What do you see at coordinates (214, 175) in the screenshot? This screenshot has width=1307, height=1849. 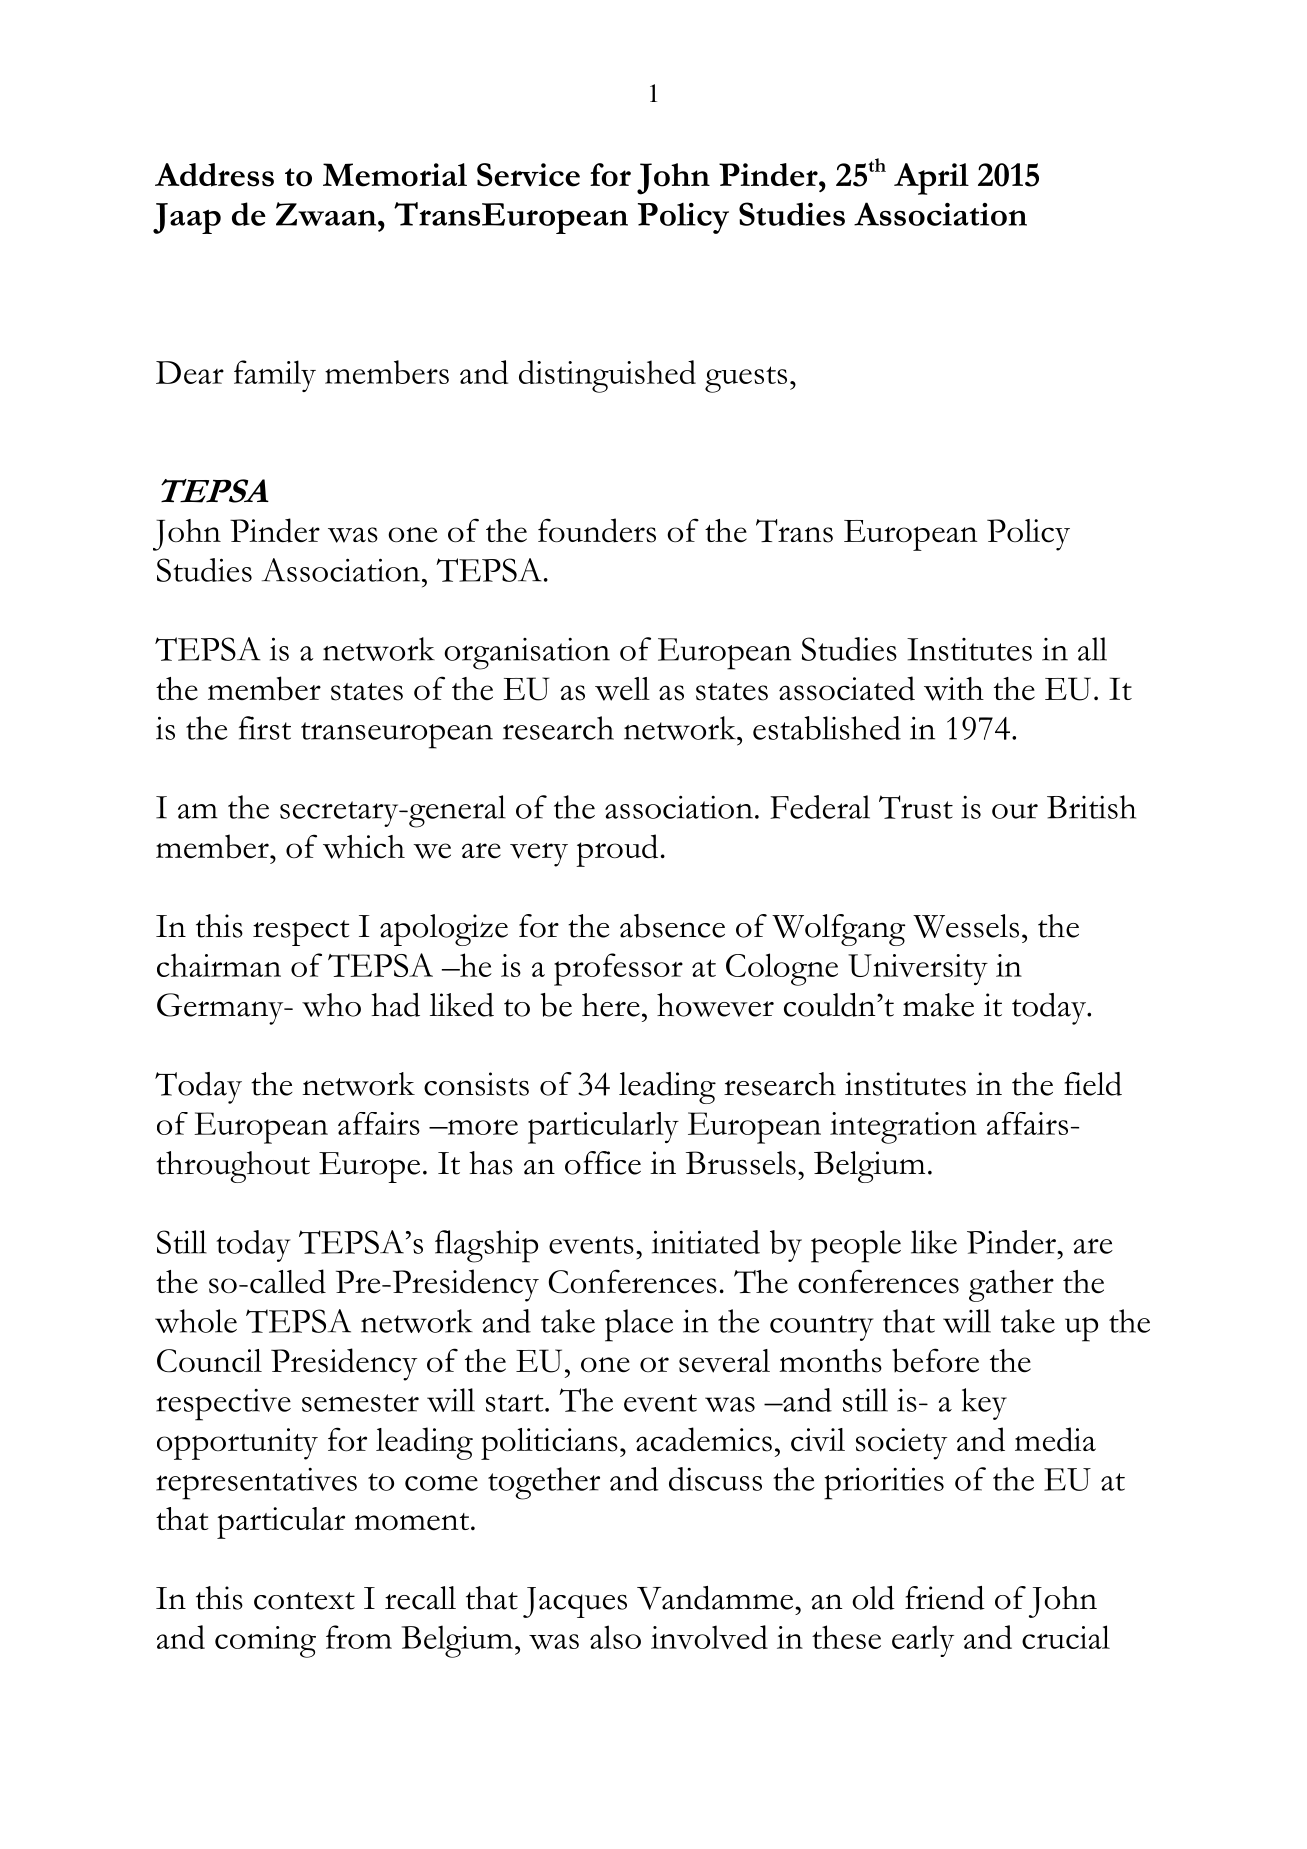 I see `Address` at bounding box center [214, 175].
